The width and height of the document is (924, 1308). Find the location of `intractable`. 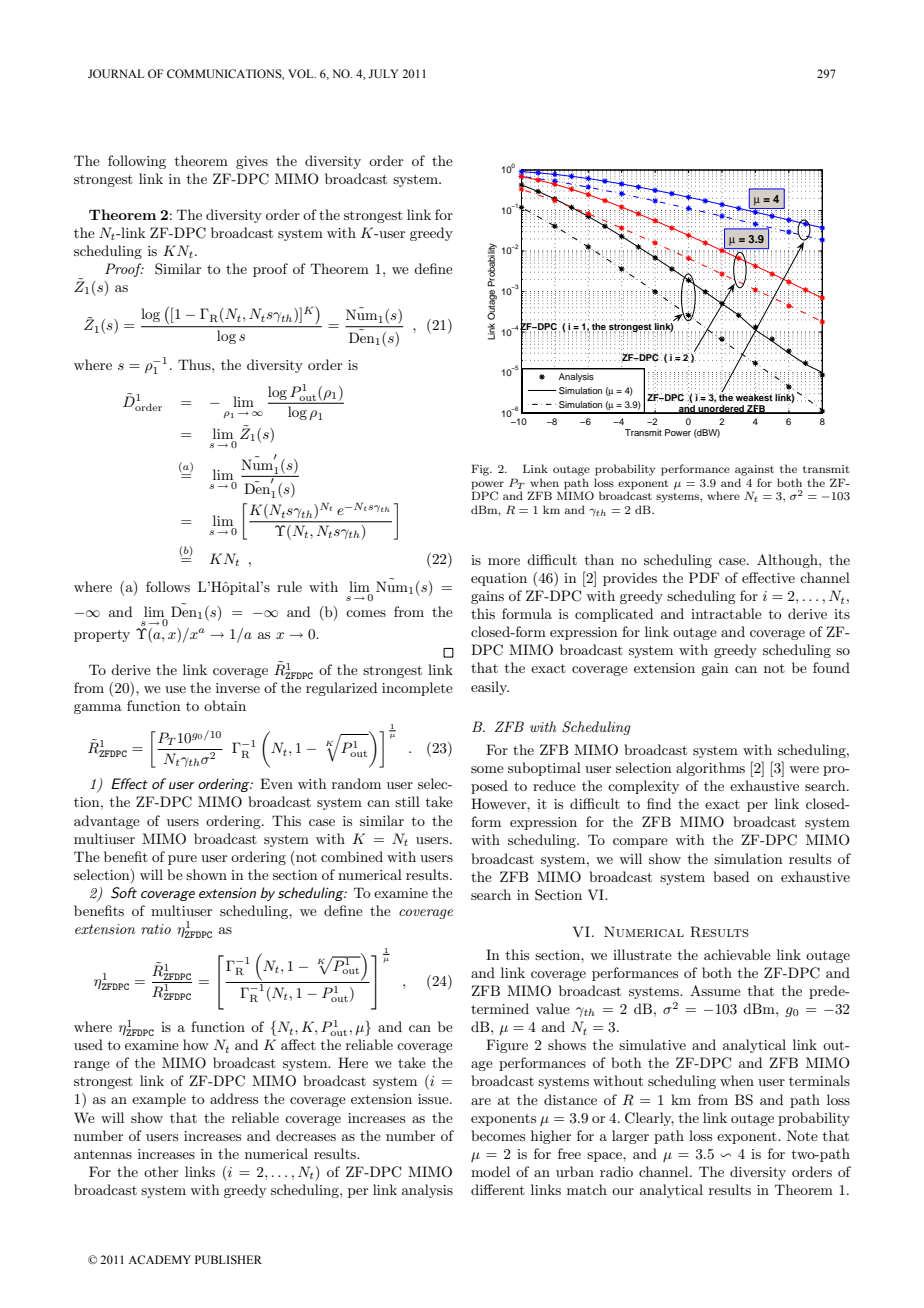

intractable is located at coordinates (726, 613).
